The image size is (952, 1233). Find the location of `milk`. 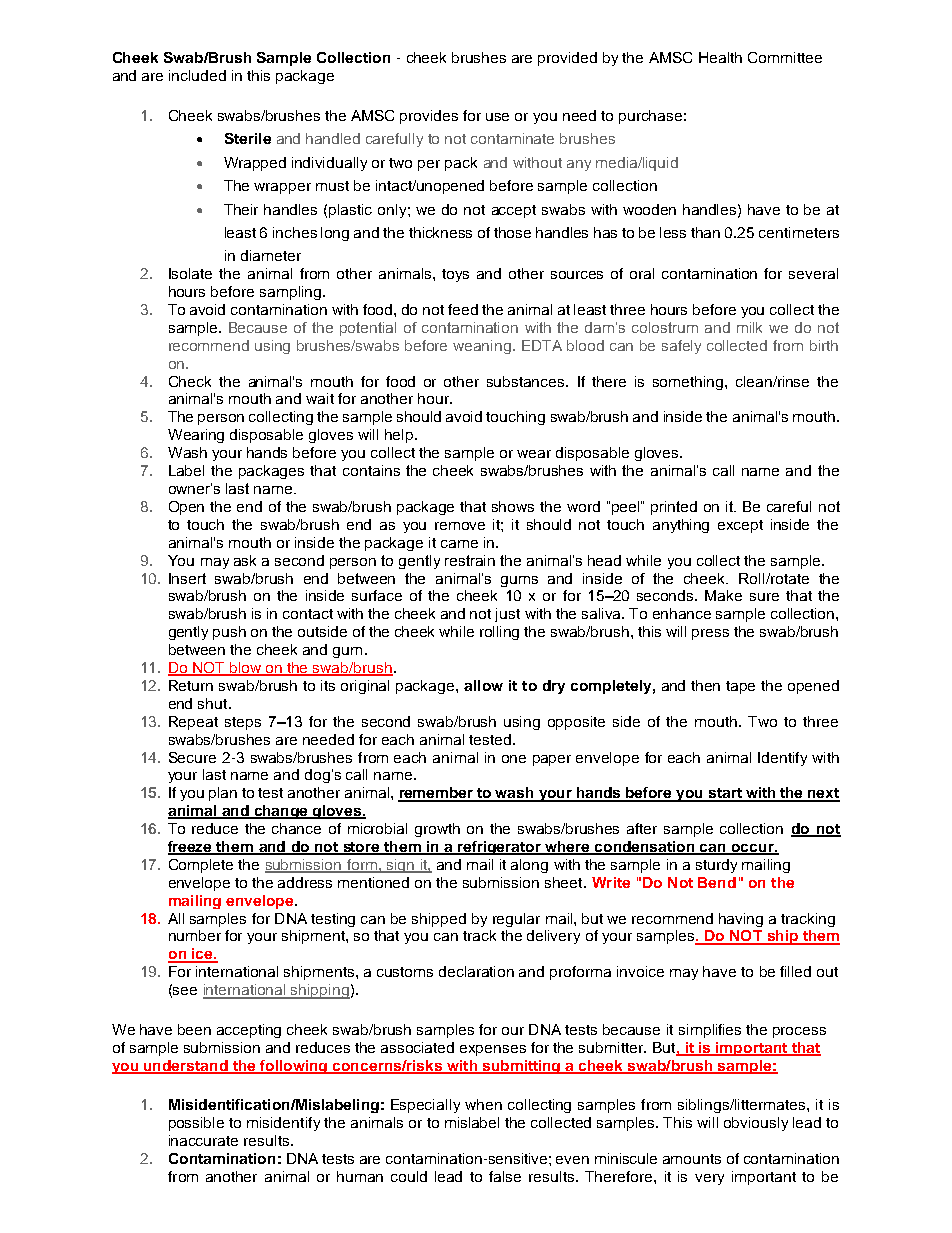

milk is located at coordinates (749, 327).
